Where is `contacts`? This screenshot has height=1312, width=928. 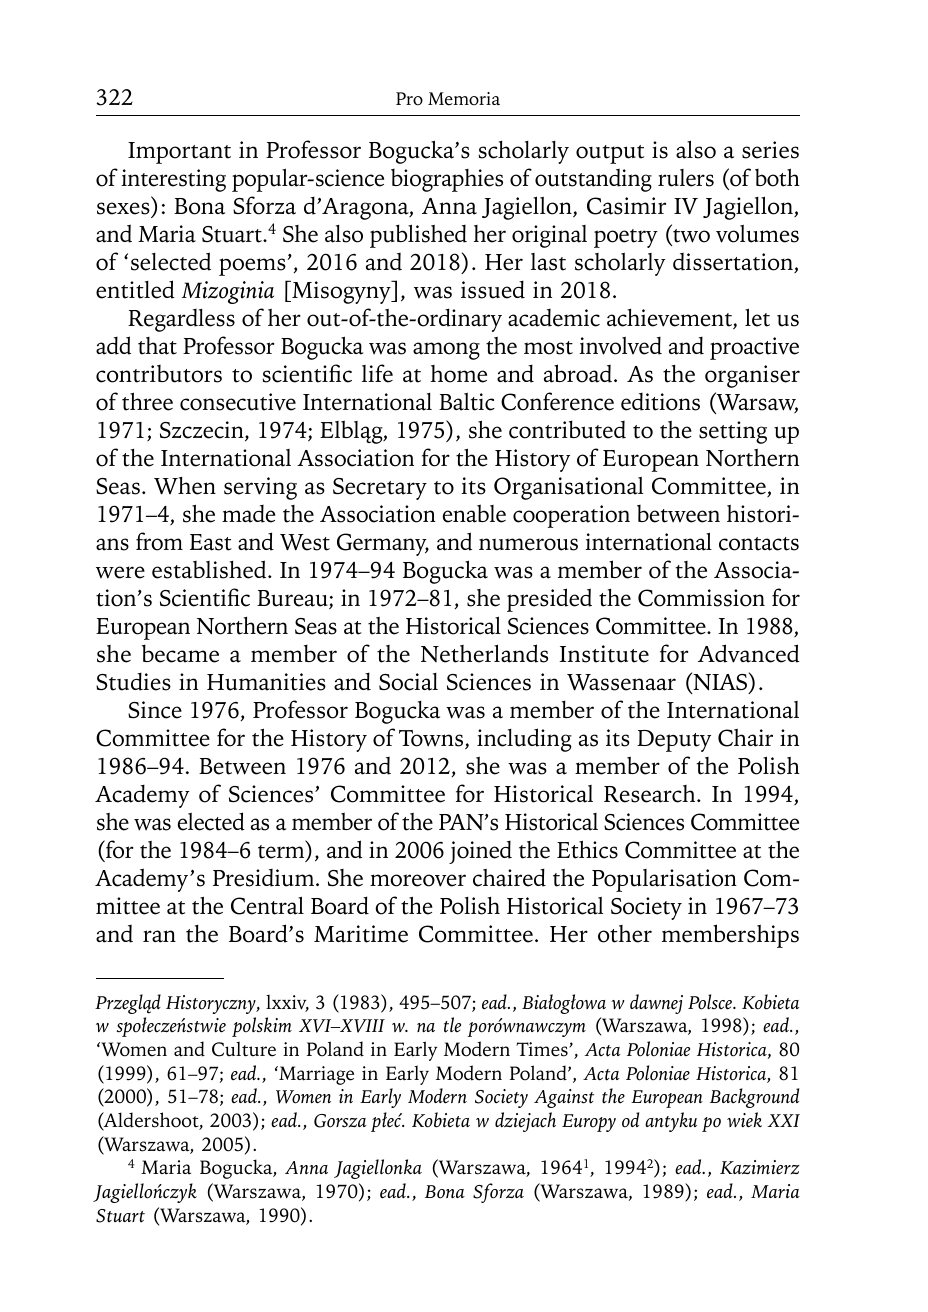 contacts is located at coordinates (759, 544).
